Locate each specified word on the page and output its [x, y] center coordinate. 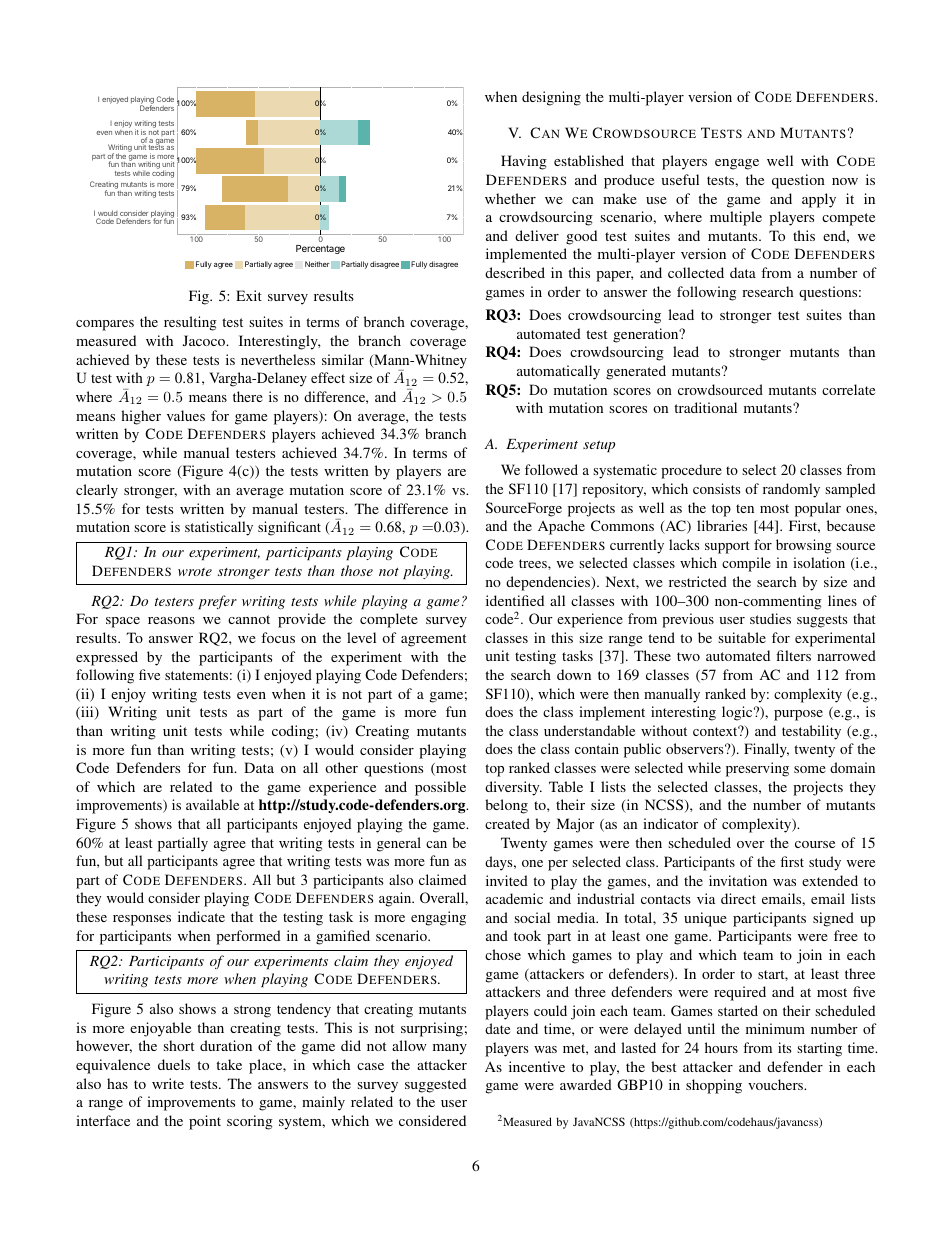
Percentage [320, 249]
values [186, 415]
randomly [791, 490]
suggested [435, 1085]
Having [524, 162]
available [212, 804]
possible [440, 788]
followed [551, 469]
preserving [757, 769]
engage [737, 164]
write [168, 1083]
